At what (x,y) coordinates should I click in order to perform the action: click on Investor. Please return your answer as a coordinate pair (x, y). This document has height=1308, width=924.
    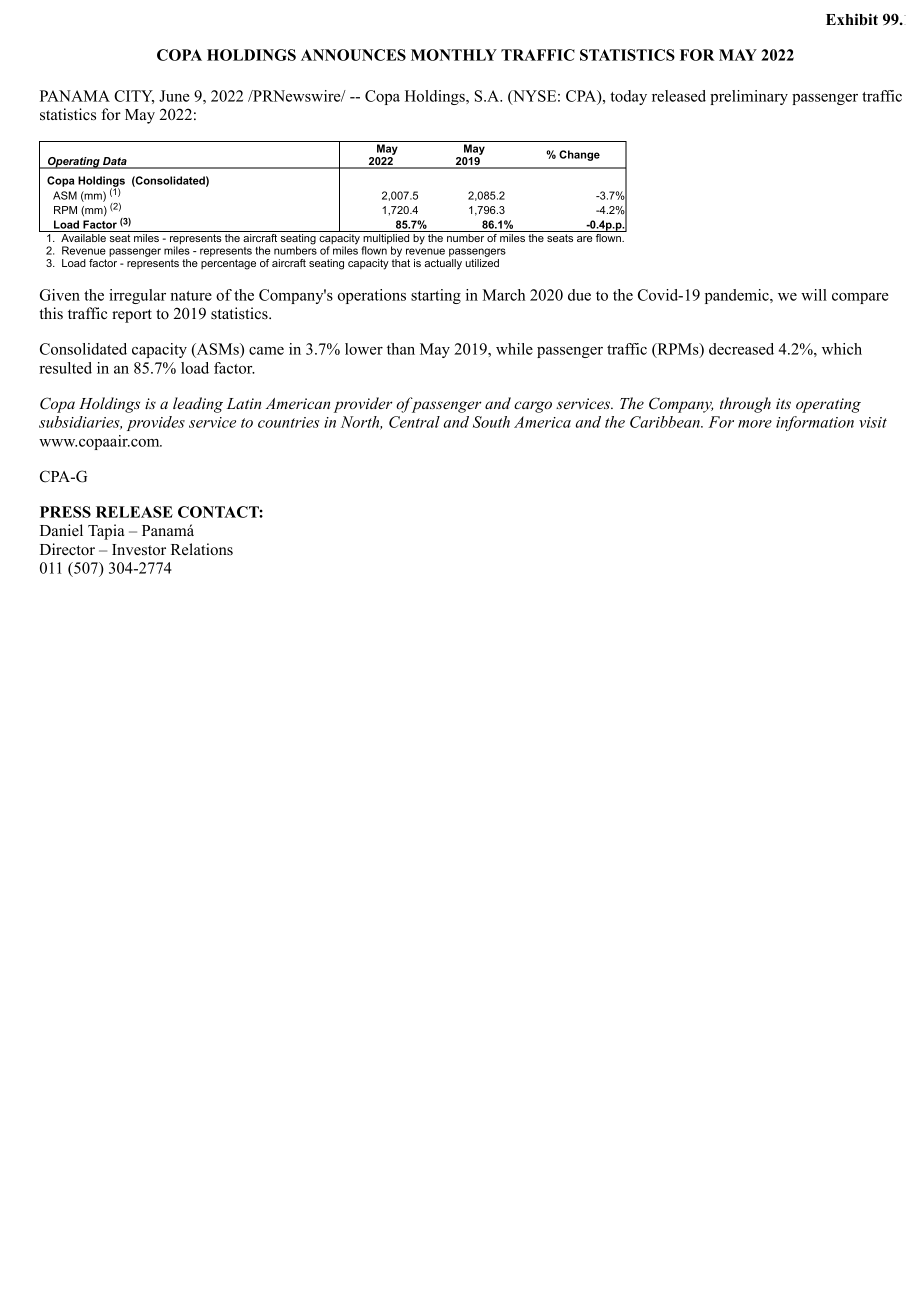
    Looking at the image, I should click on (139, 550).
